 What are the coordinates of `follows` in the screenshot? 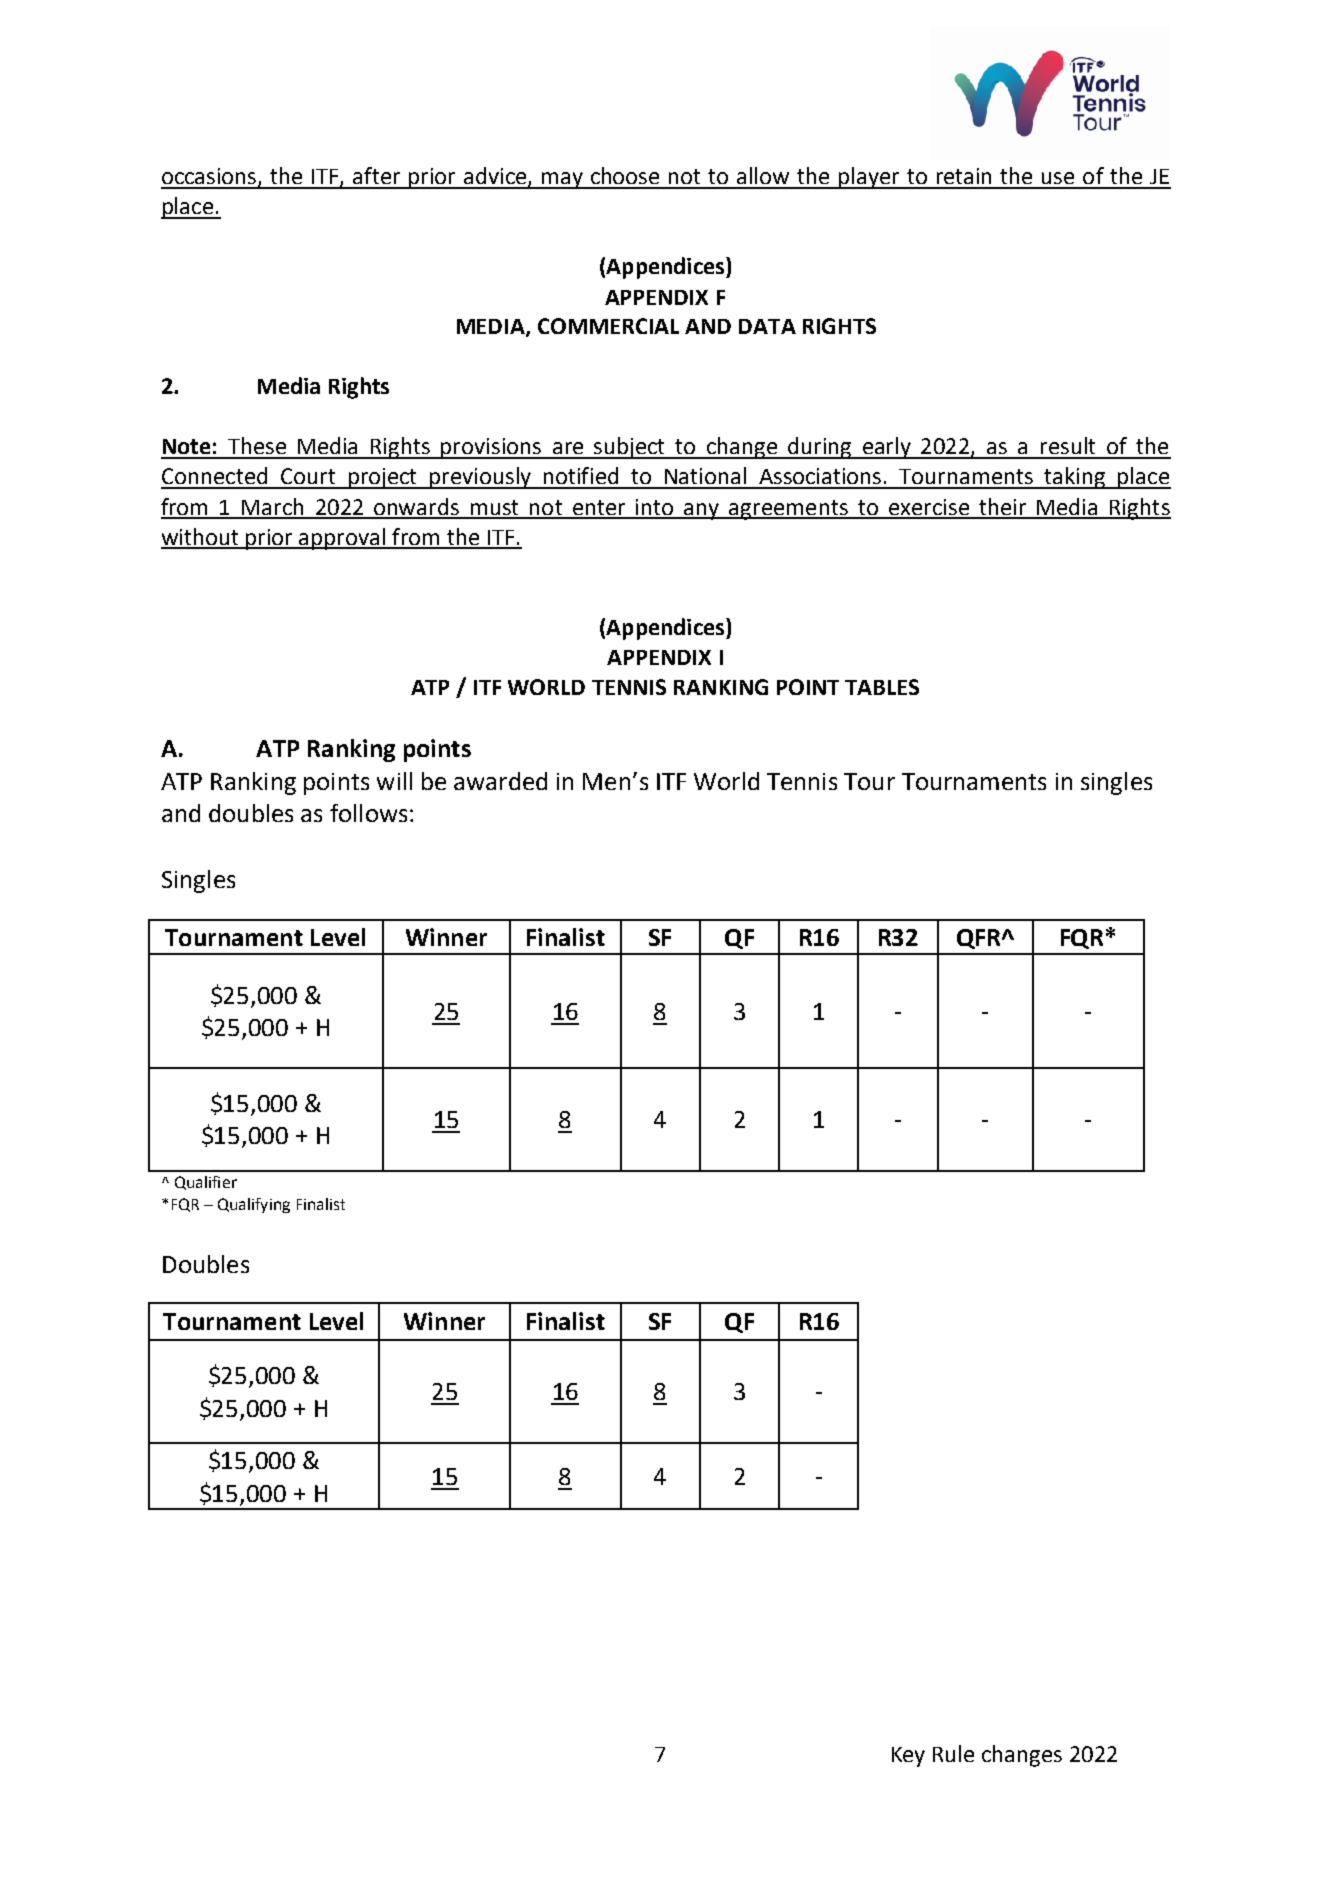 It's located at (368, 813).
